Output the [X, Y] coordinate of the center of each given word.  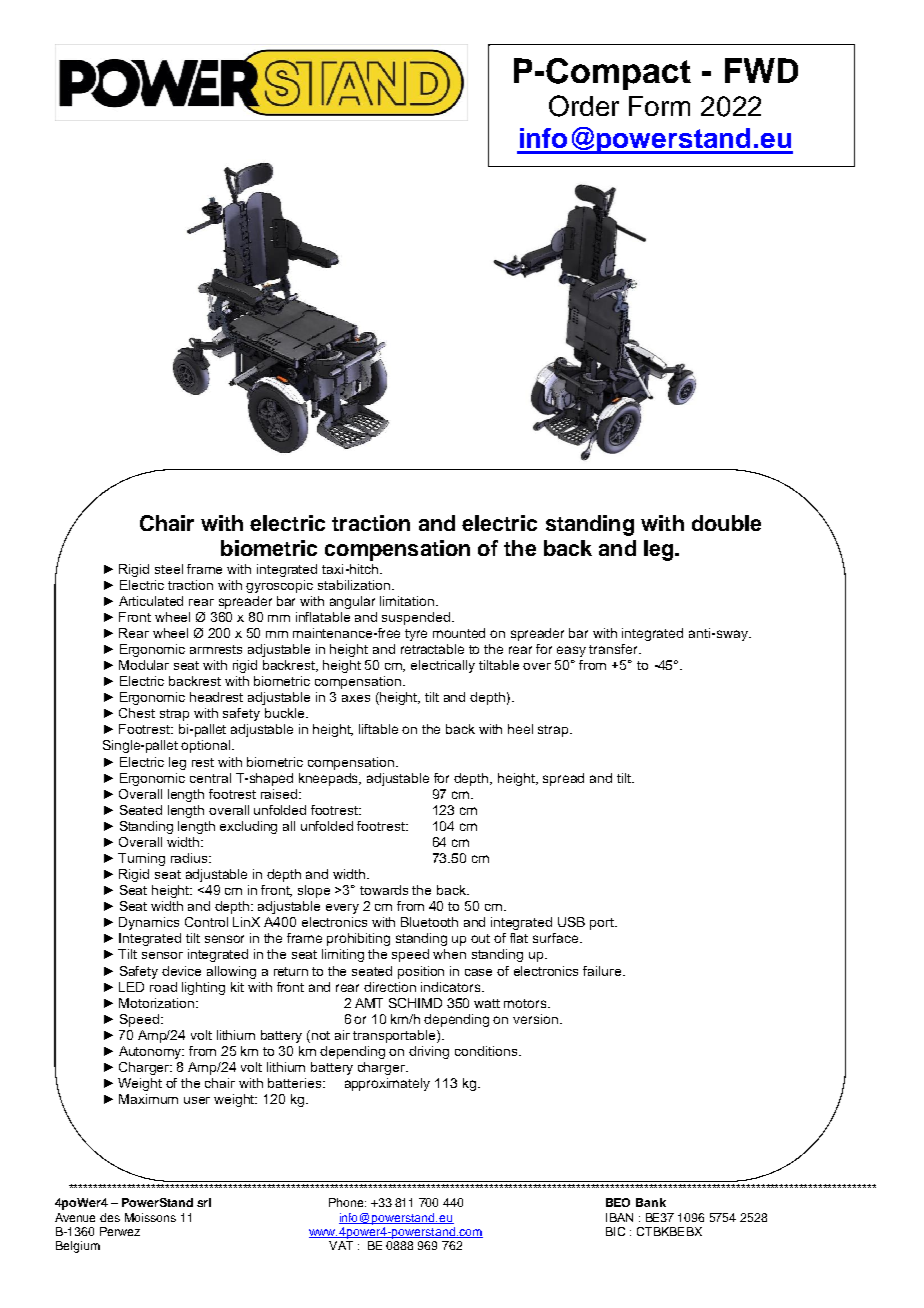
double [726, 523]
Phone [347, 1202]
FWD [761, 70]
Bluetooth [429, 922]
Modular [144, 665]
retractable [432, 649]
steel [169, 569]
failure [603, 971]
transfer [614, 649]
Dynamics [149, 923]
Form [659, 106]
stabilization [354, 585]
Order [584, 106]
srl [204, 1202]
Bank [651, 1202]
